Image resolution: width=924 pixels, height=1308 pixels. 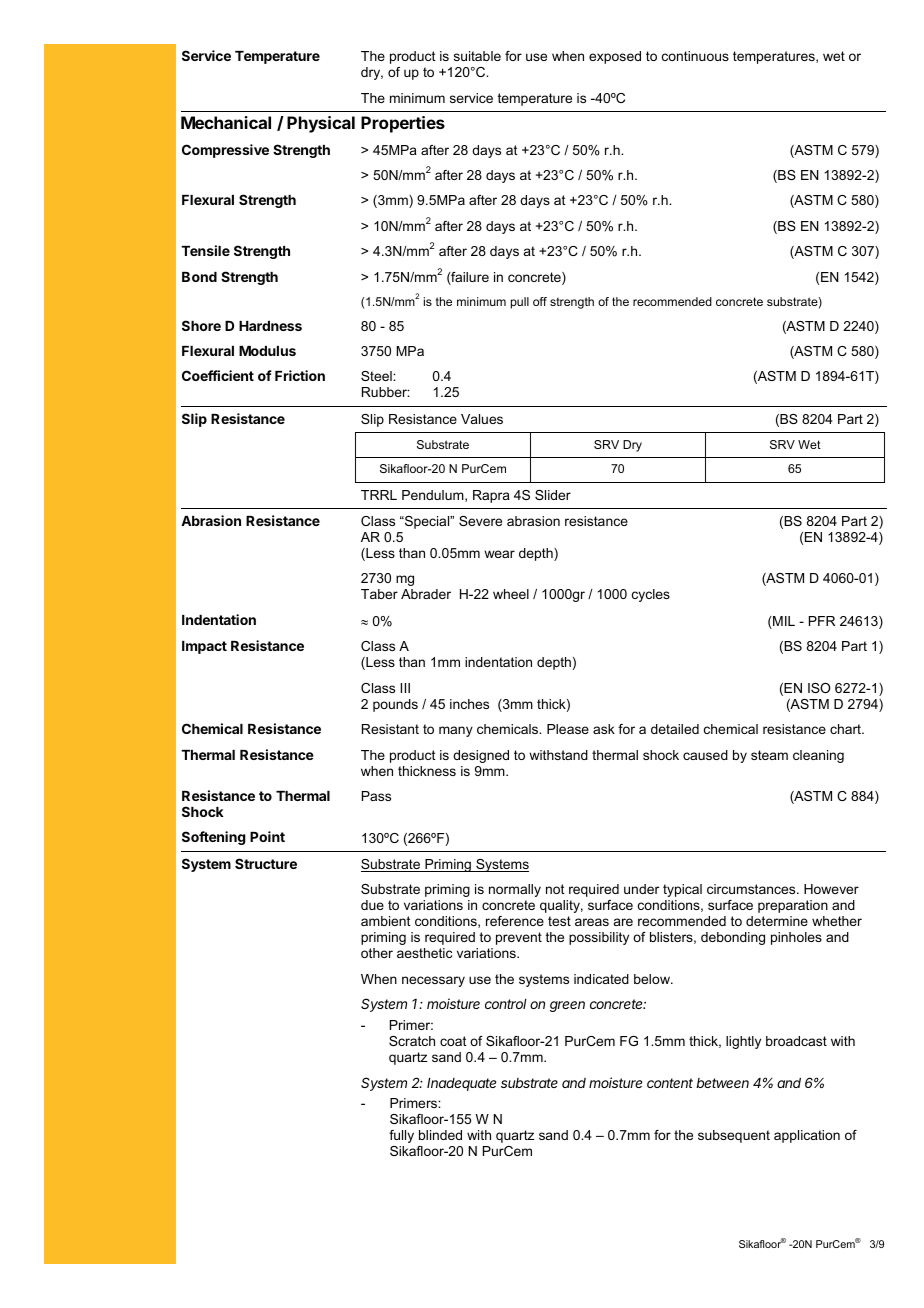 What do you see at coordinates (511, 594) in the image?
I see `wheel` at bounding box center [511, 594].
